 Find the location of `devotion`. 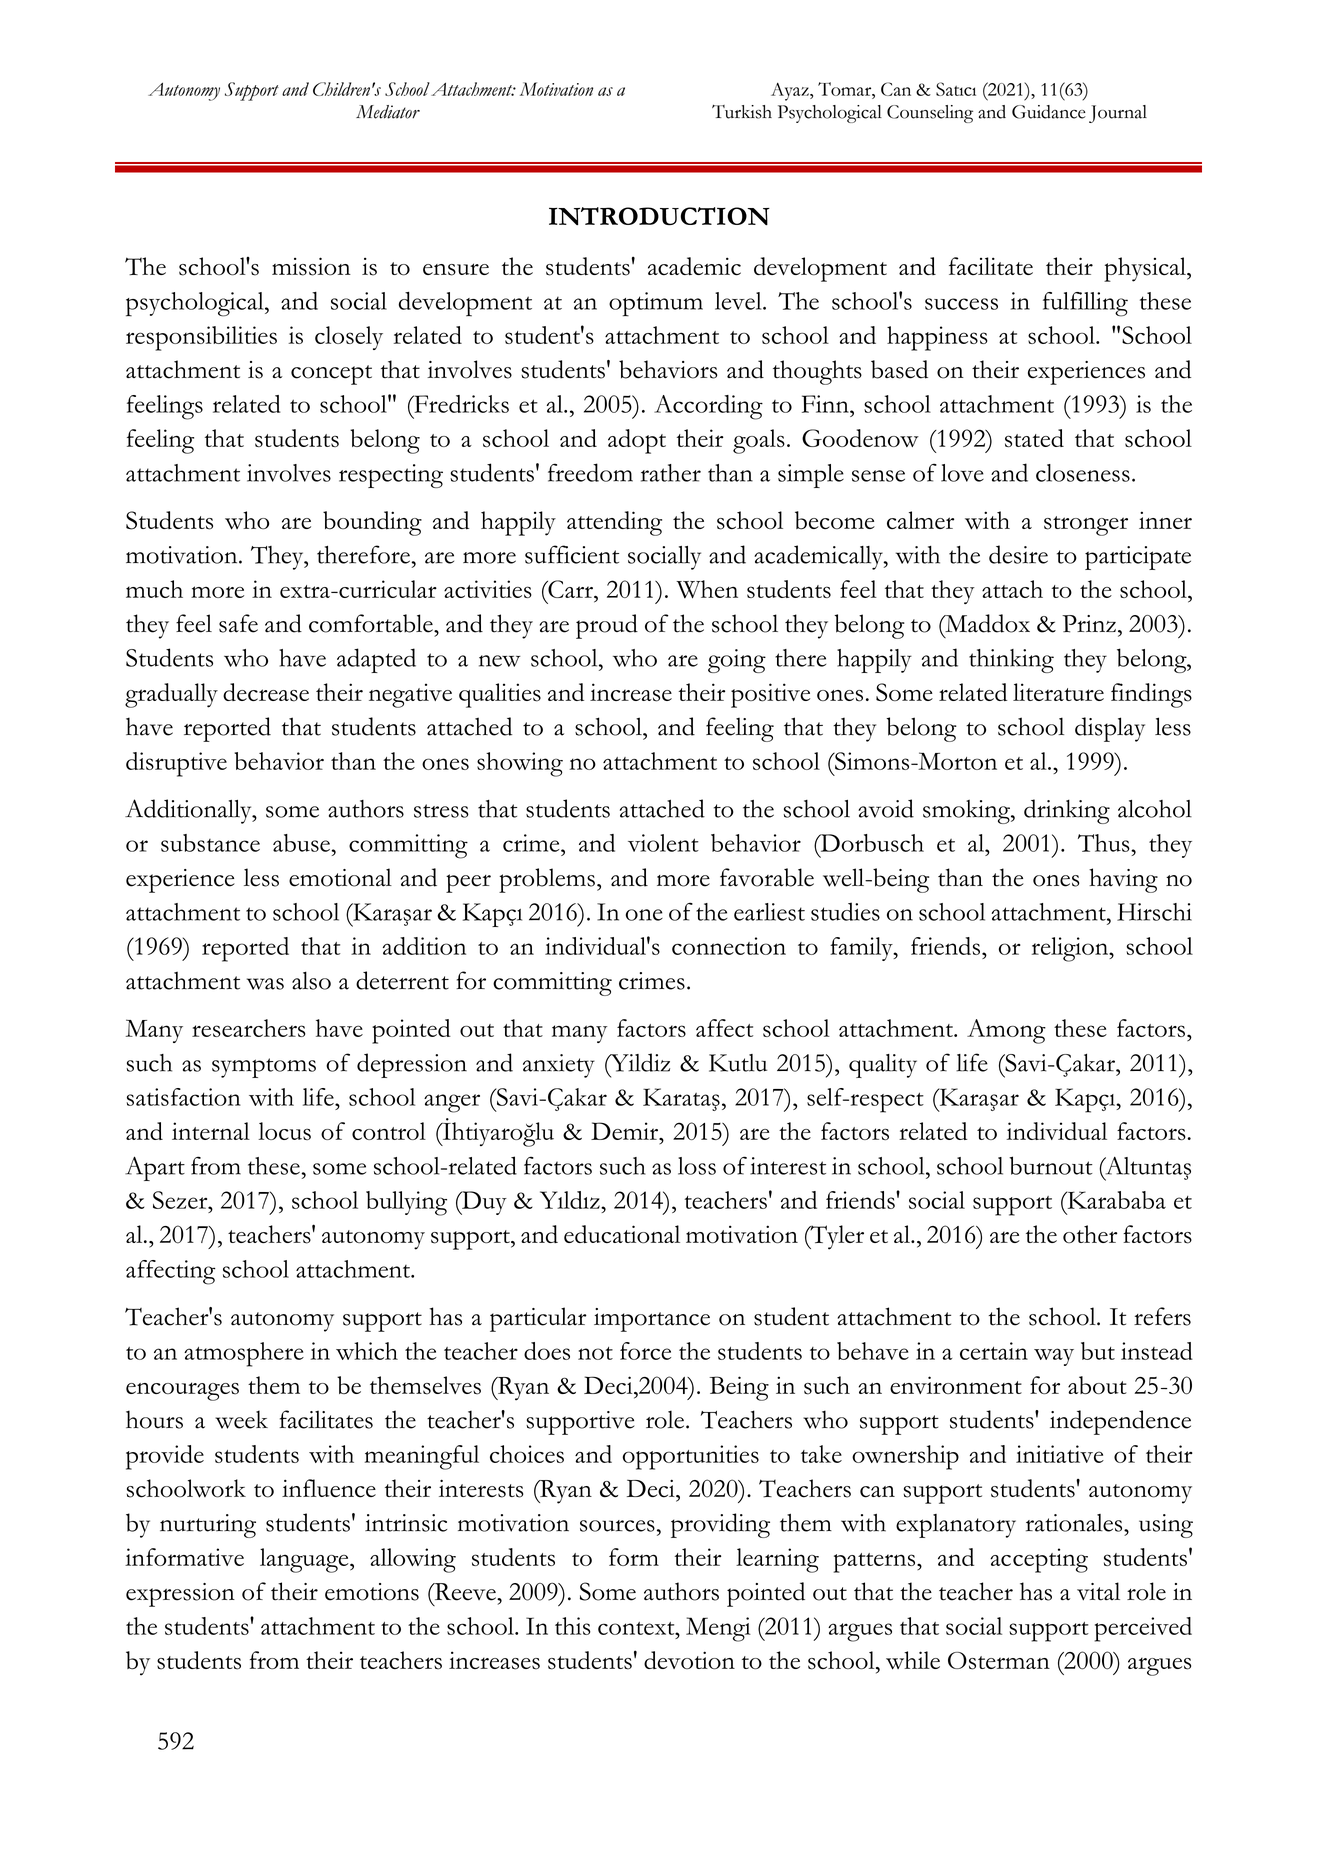

devotion is located at coordinates (689, 1660).
